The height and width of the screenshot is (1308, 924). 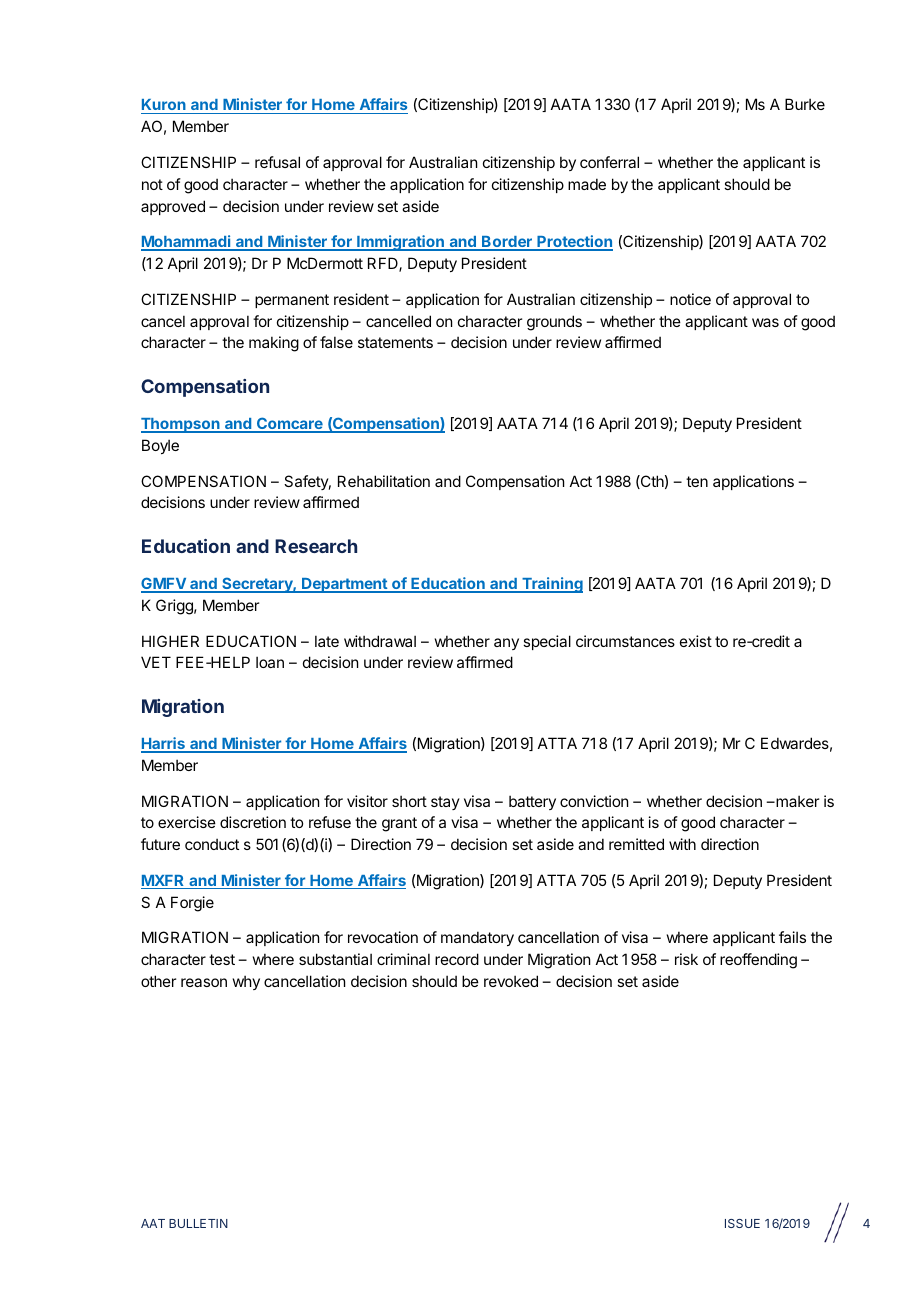 What do you see at coordinates (506, 644) in the screenshot?
I see `any` at bounding box center [506, 644].
